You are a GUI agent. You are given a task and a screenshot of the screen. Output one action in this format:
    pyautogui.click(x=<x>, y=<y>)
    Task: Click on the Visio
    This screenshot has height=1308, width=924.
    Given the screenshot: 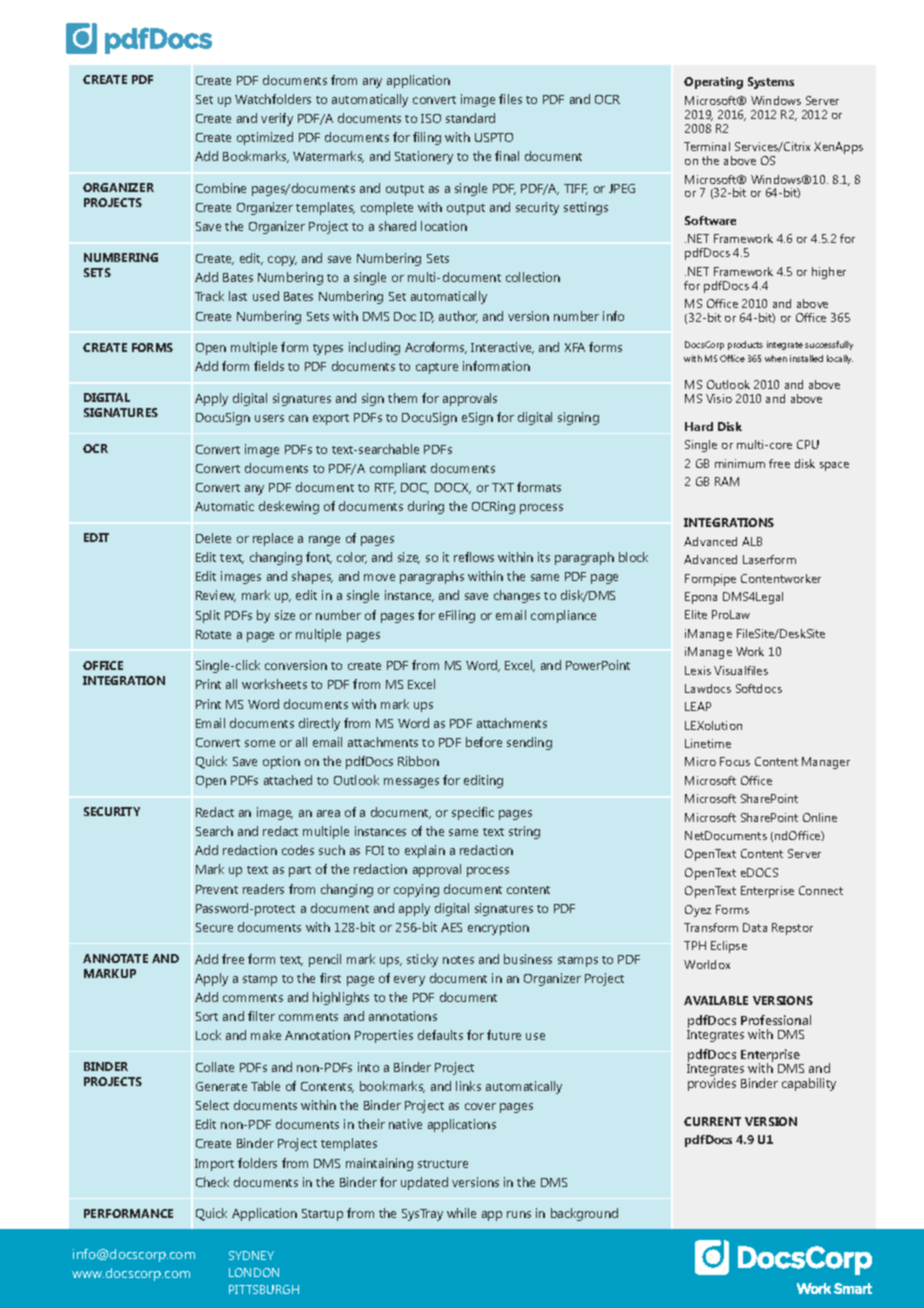 What is the action you would take?
    pyautogui.click(x=719, y=398)
